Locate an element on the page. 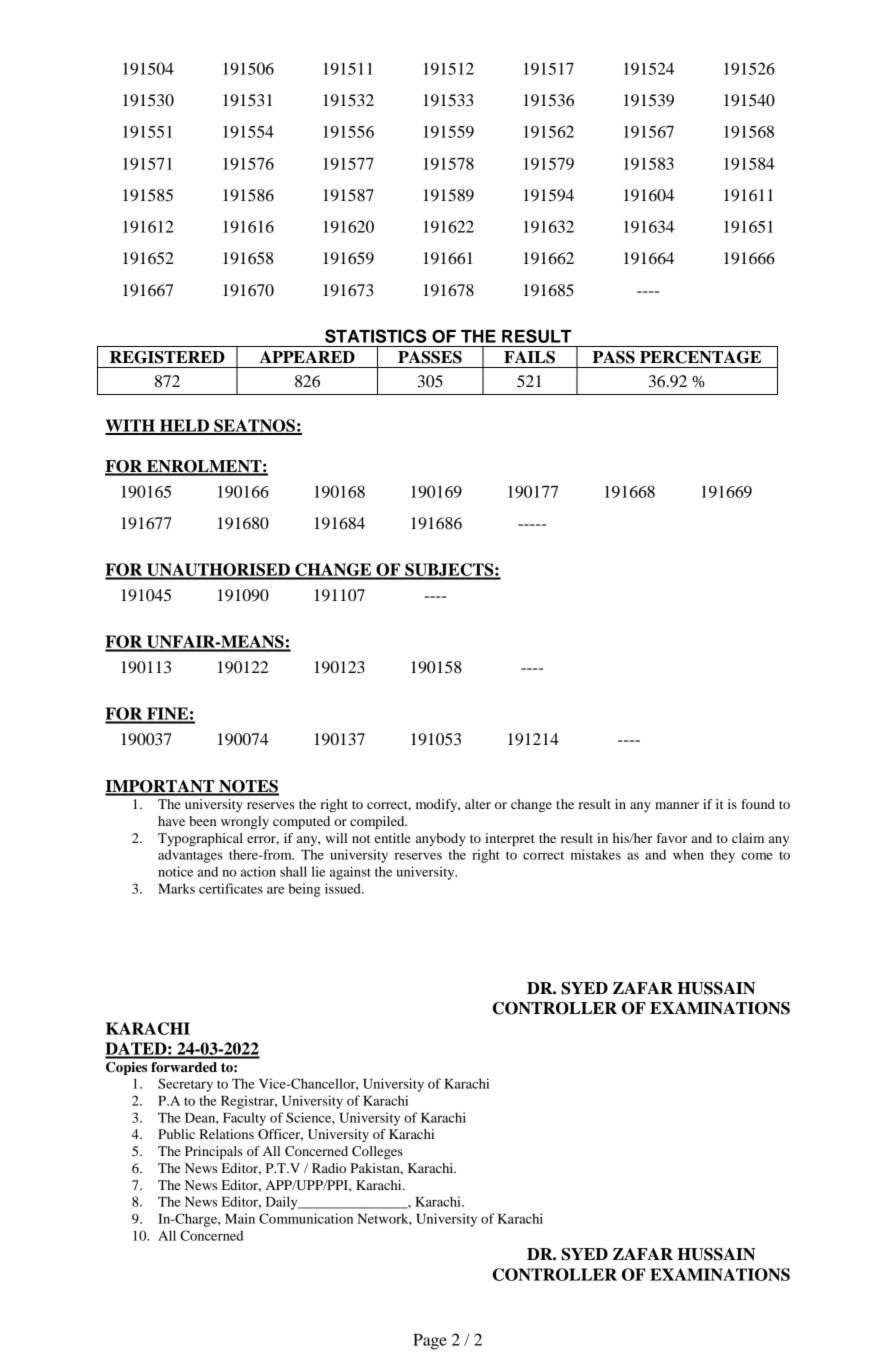  Page is located at coordinates (430, 1342).
